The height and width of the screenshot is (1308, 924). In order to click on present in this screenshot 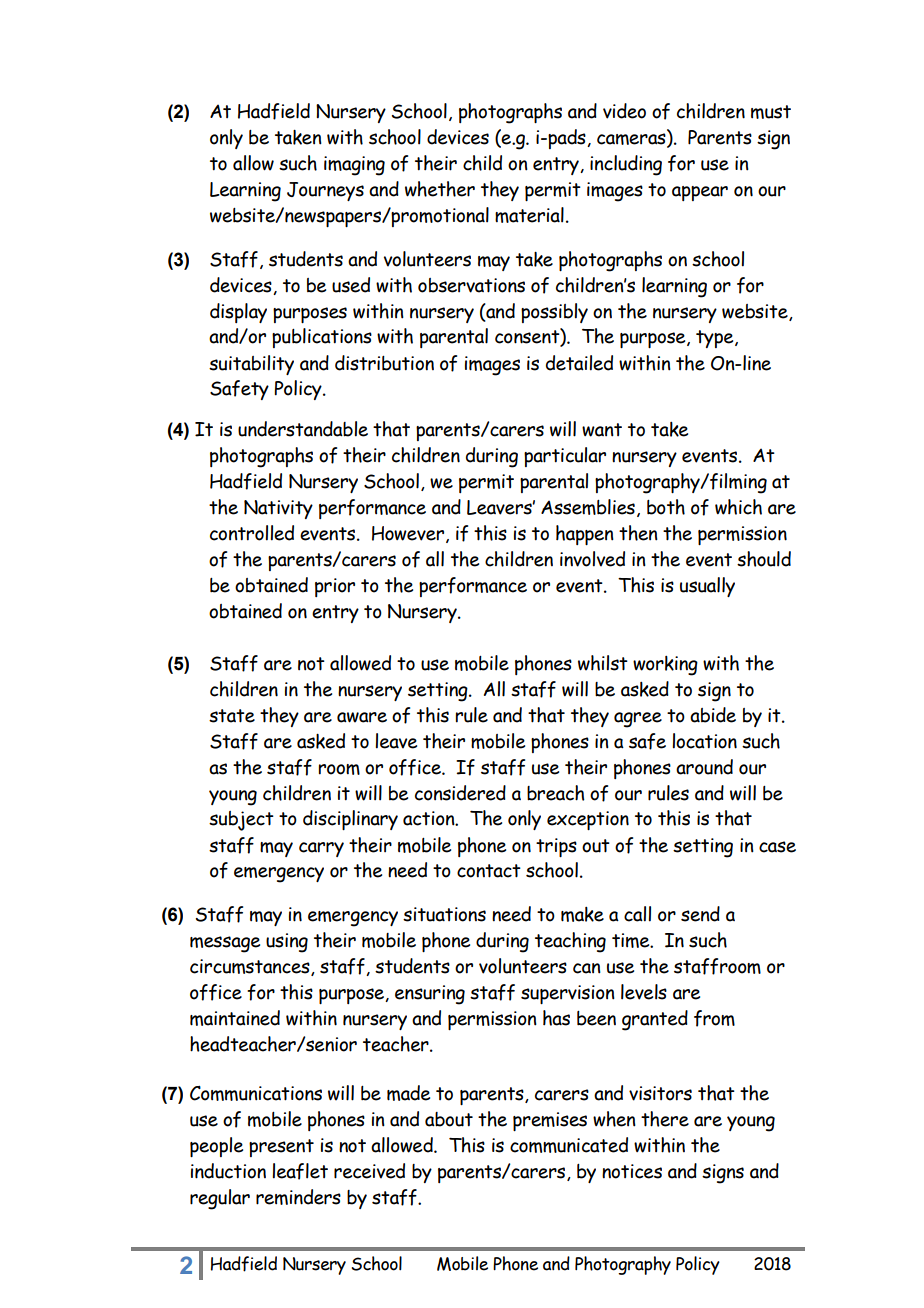, I will do `click(281, 1148)`.
